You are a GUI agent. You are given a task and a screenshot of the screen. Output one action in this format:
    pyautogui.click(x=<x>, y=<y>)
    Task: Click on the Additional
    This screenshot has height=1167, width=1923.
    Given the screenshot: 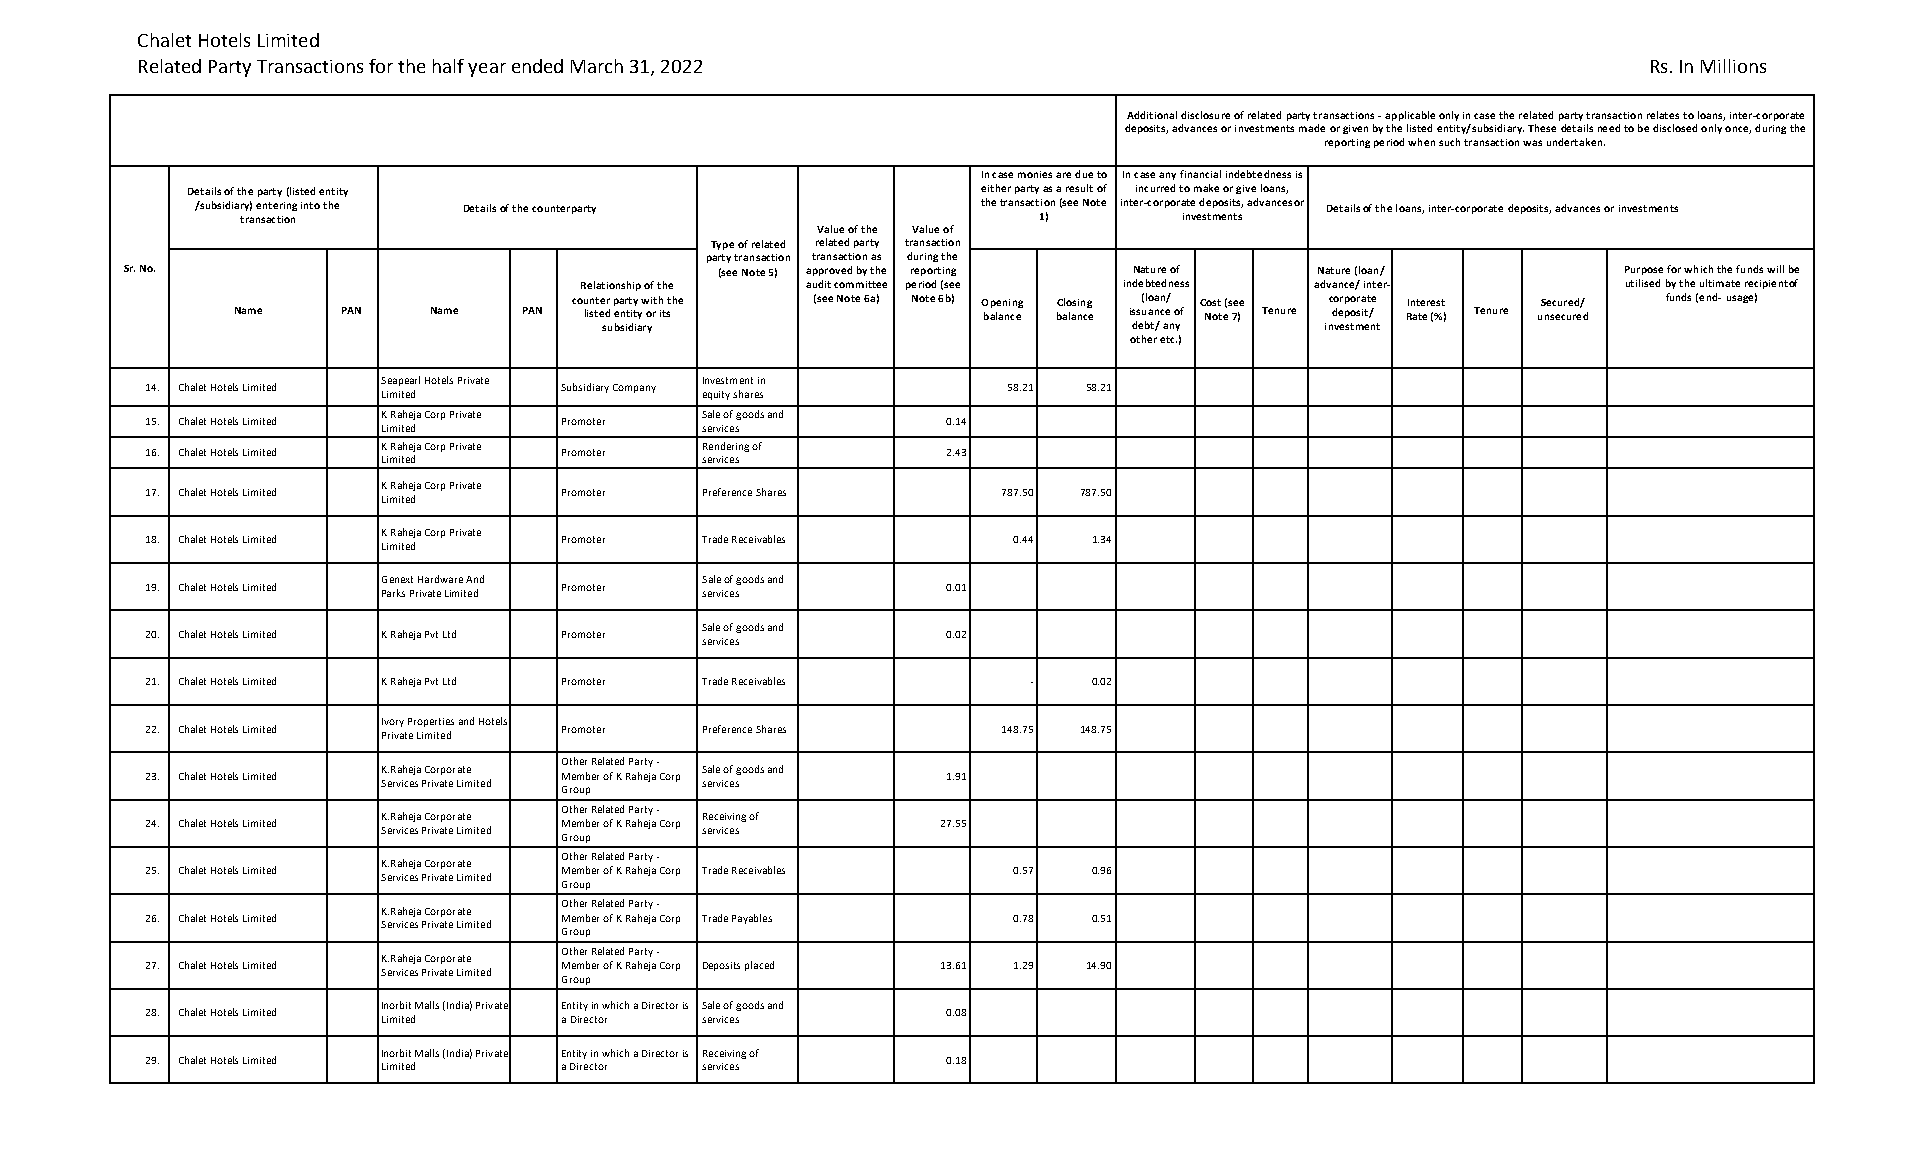 What is the action you would take?
    pyautogui.click(x=1152, y=115)
